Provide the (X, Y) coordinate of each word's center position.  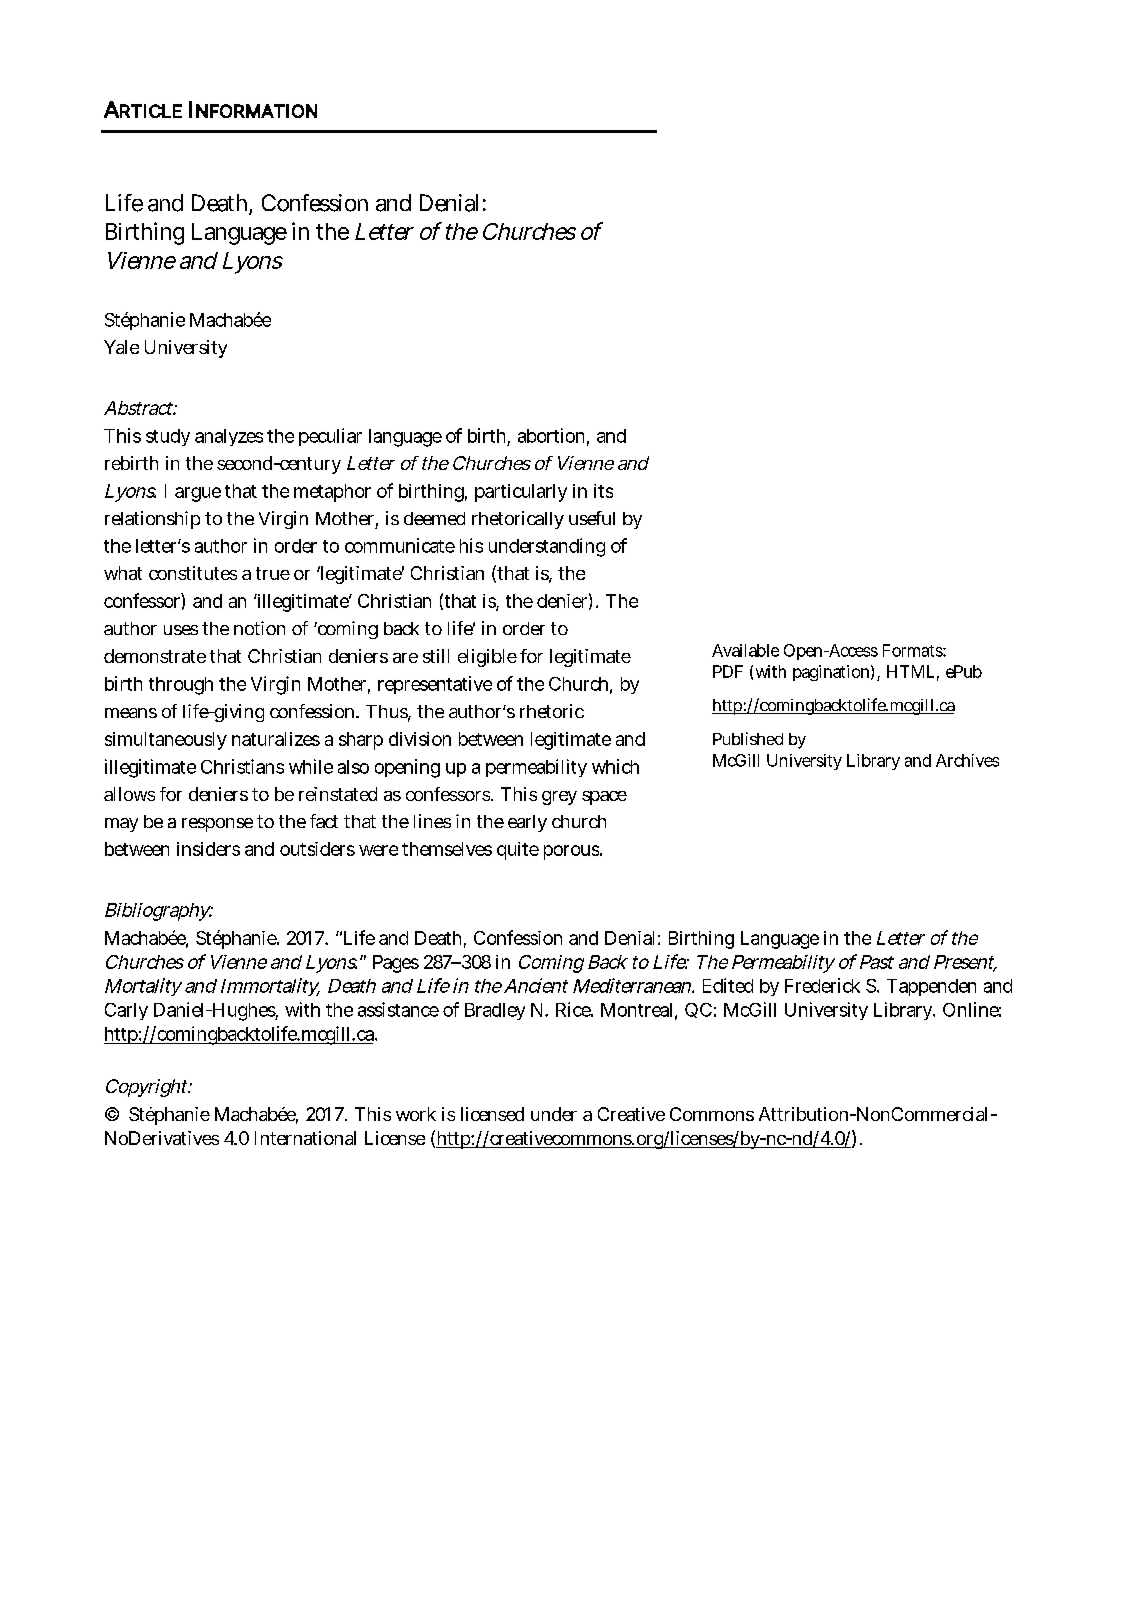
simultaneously (166, 741)
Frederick (822, 985)
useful (592, 518)
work (416, 1114)
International (305, 1138)
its (603, 491)
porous (572, 852)
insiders (208, 849)
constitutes (193, 573)
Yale (121, 347)
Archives (967, 760)
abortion (551, 435)
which (615, 766)
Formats (913, 650)
